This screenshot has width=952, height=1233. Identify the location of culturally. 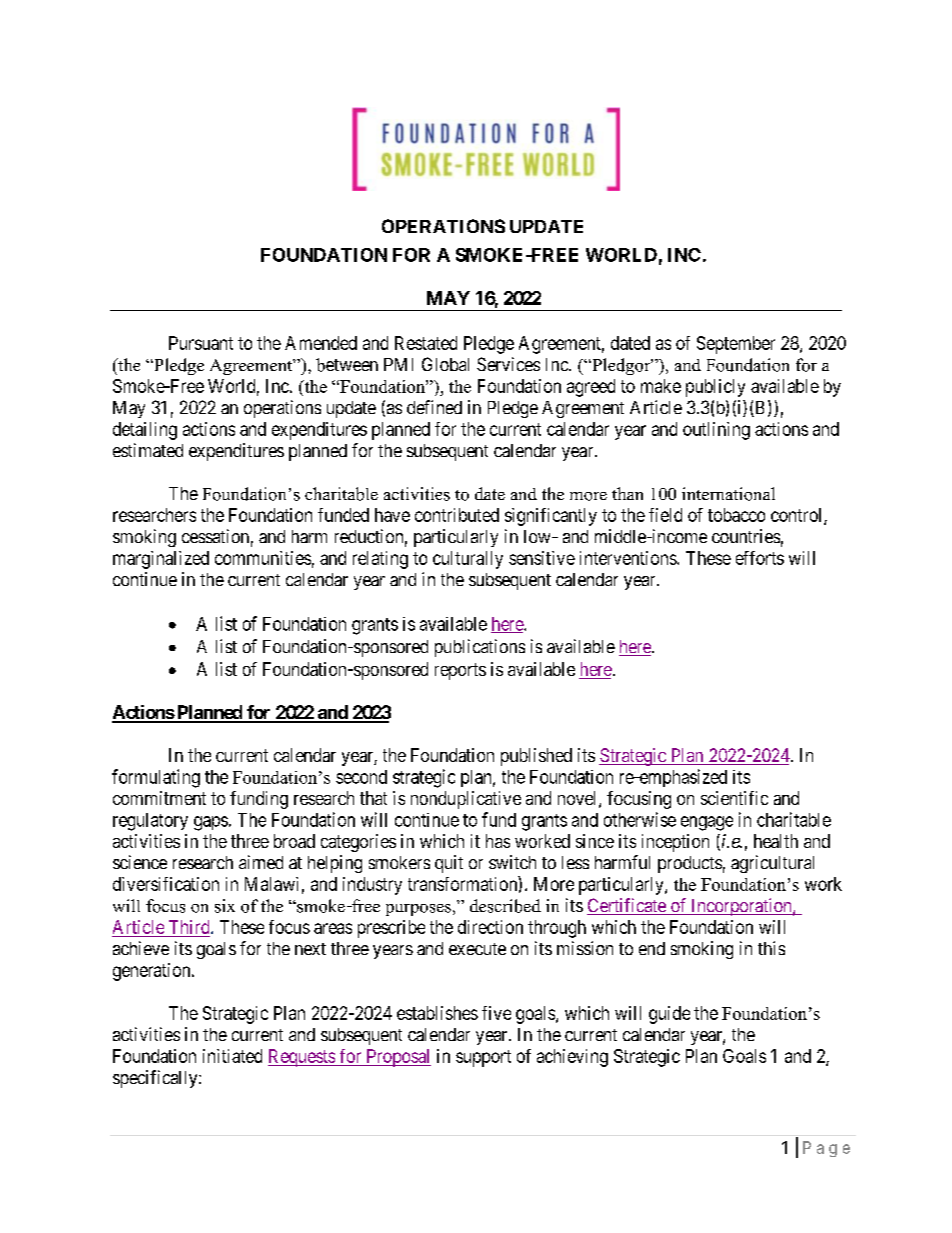
(468, 560).
